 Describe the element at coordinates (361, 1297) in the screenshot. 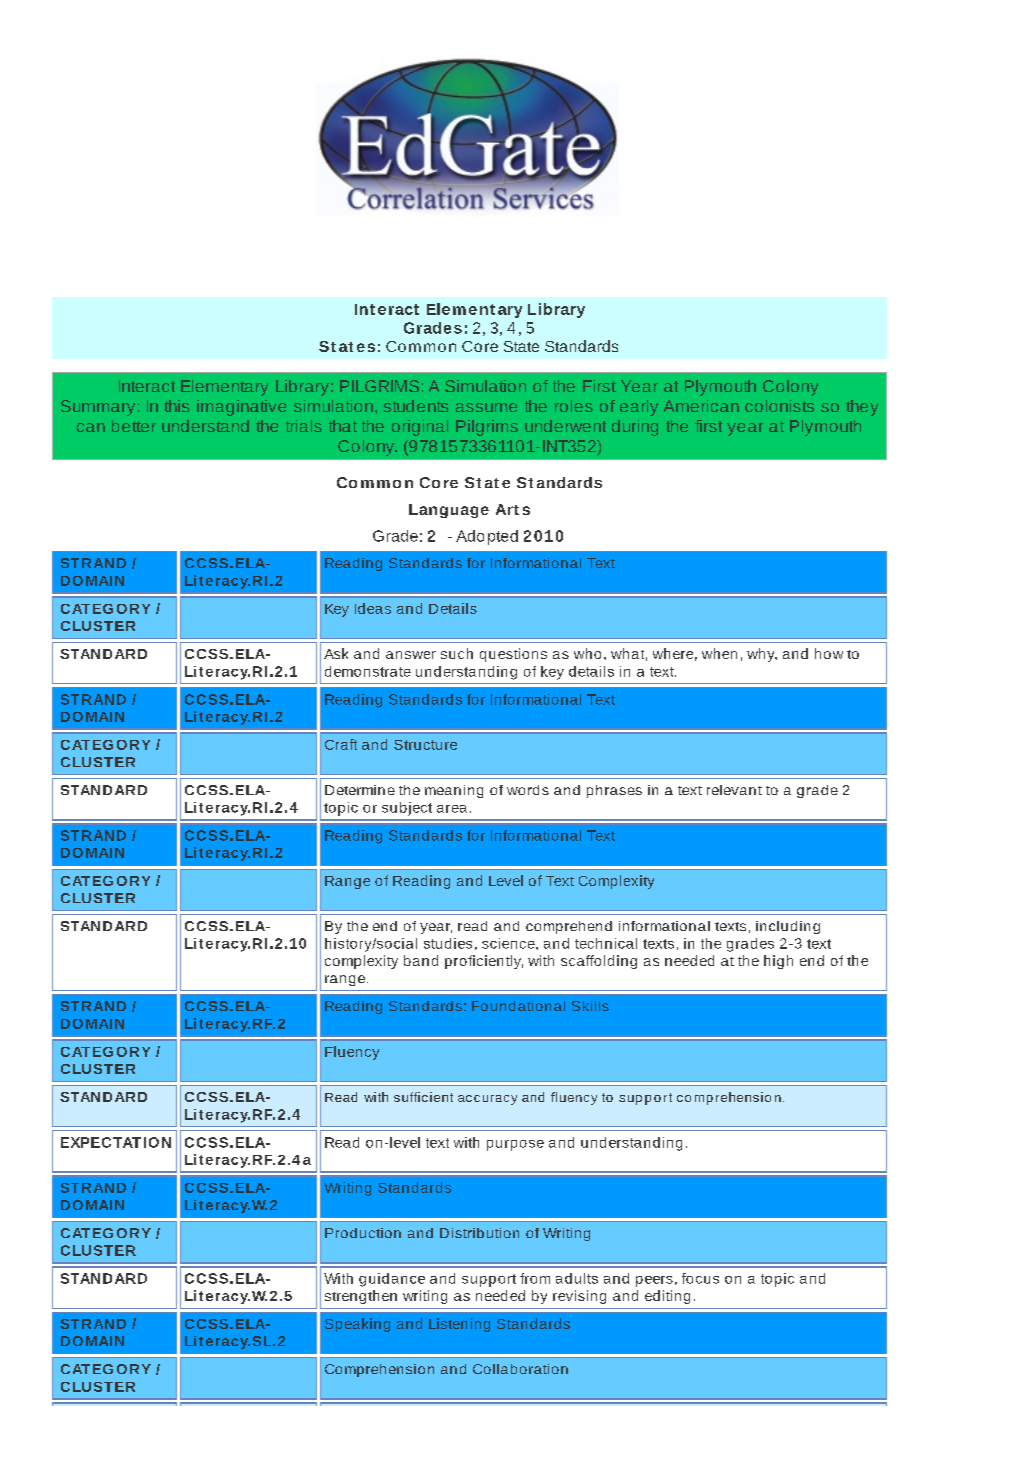

I see `strengthen` at that location.
